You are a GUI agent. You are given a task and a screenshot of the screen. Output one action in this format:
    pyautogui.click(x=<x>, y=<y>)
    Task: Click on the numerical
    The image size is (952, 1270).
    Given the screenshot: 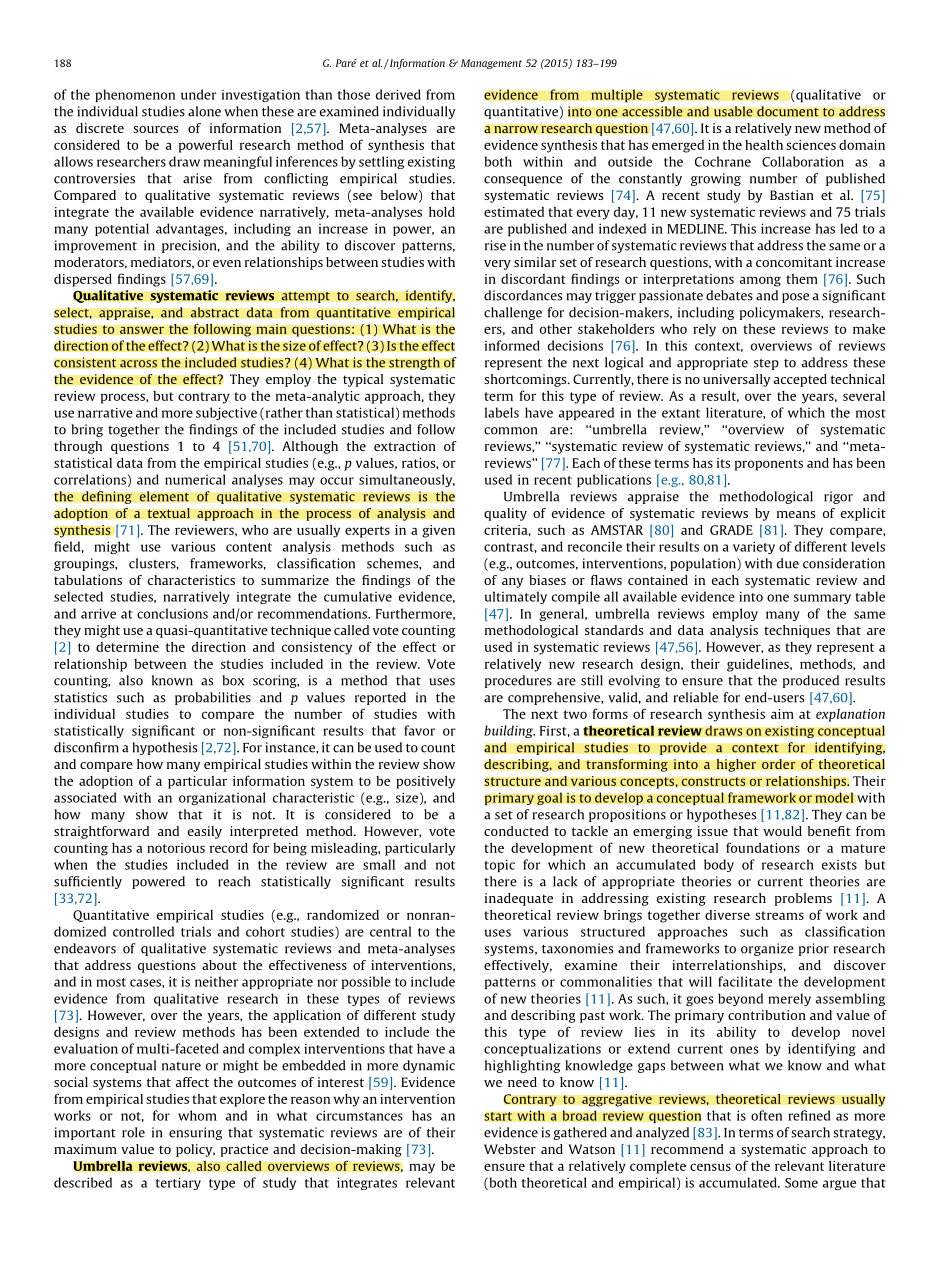 What is the action you would take?
    pyautogui.click(x=195, y=479)
